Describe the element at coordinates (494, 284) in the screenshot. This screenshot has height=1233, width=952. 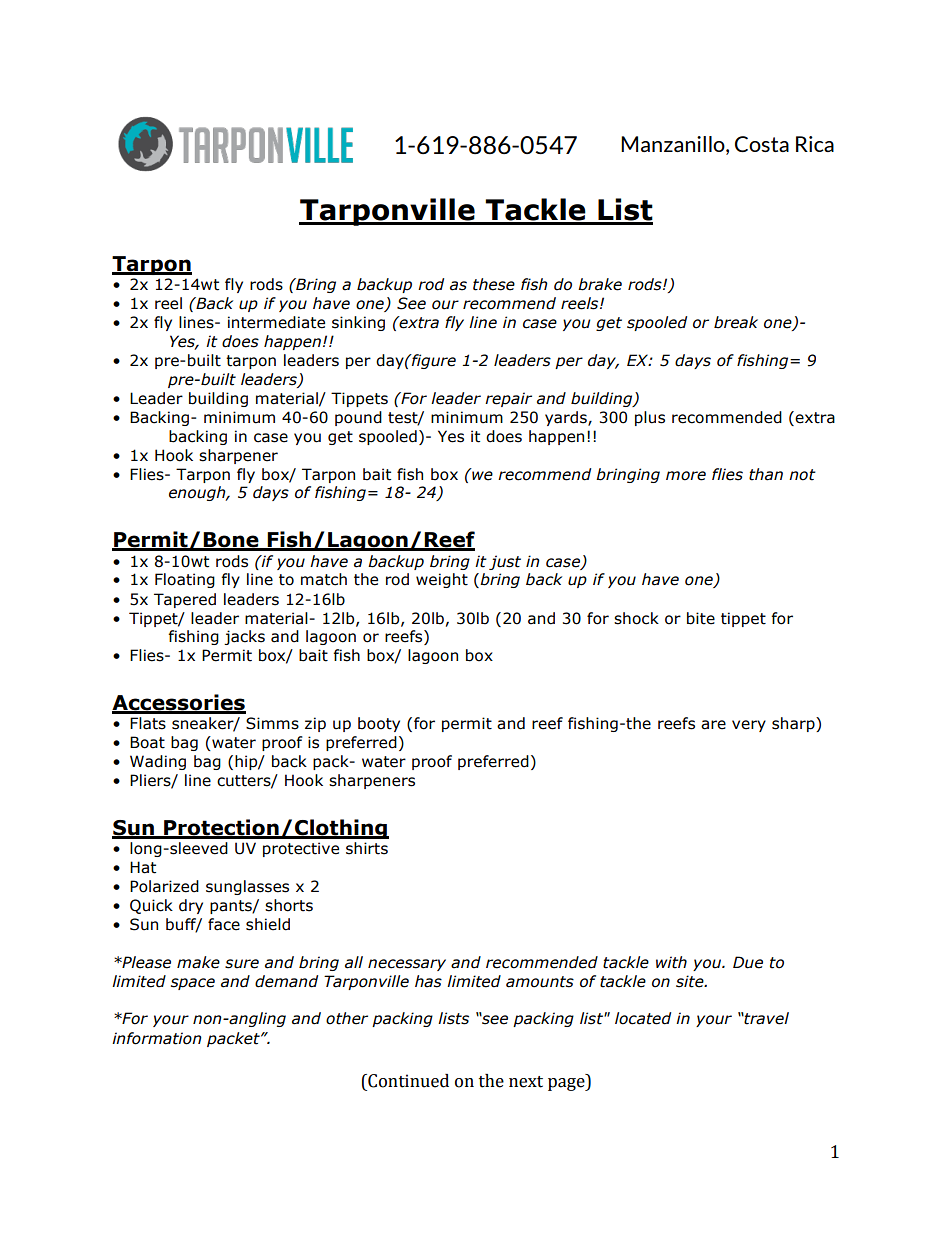
I see `these` at that location.
